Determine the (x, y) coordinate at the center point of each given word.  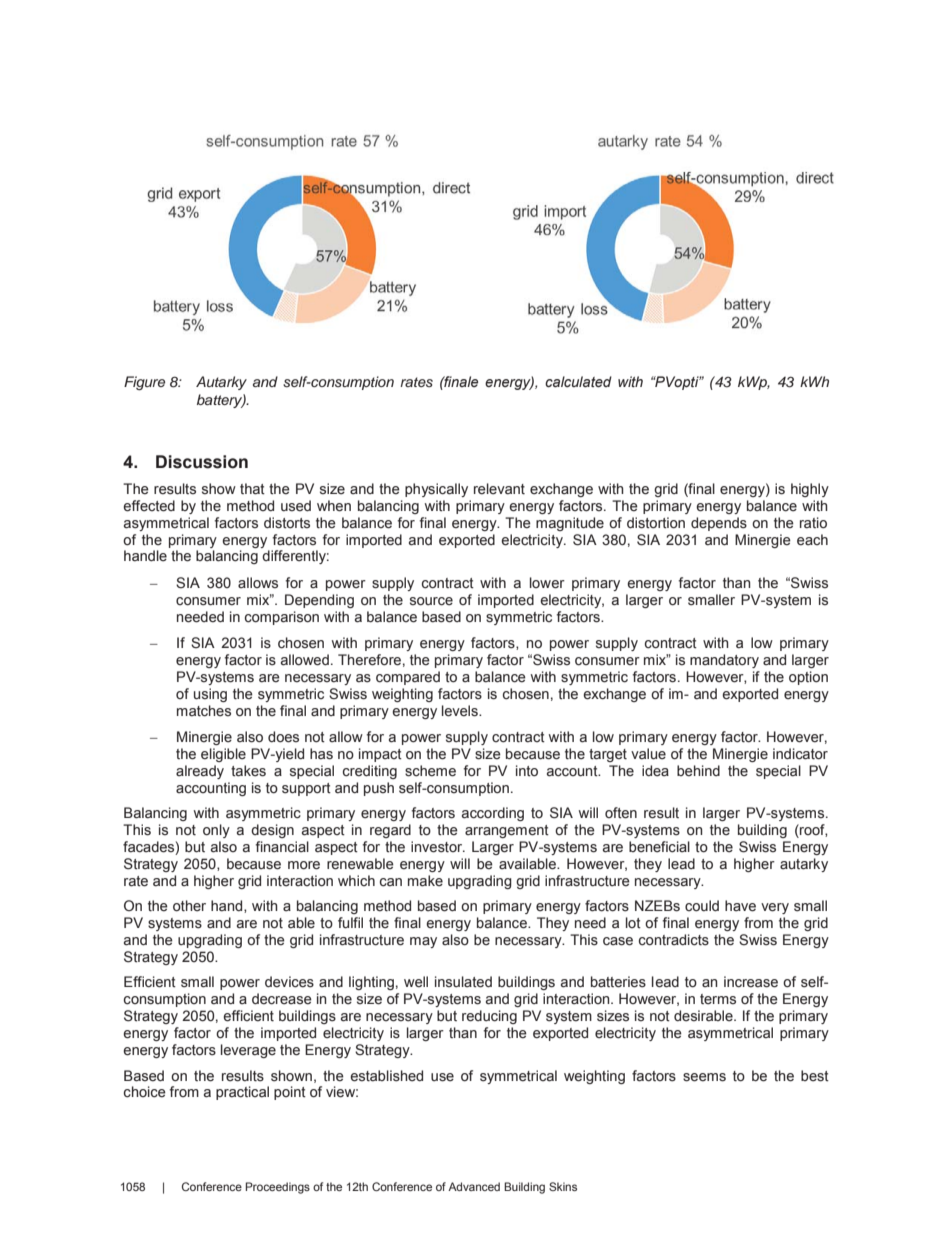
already (200, 772)
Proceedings (278, 1188)
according (493, 814)
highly (810, 490)
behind (698, 771)
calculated (578, 382)
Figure (144, 383)
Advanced (474, 1186)
